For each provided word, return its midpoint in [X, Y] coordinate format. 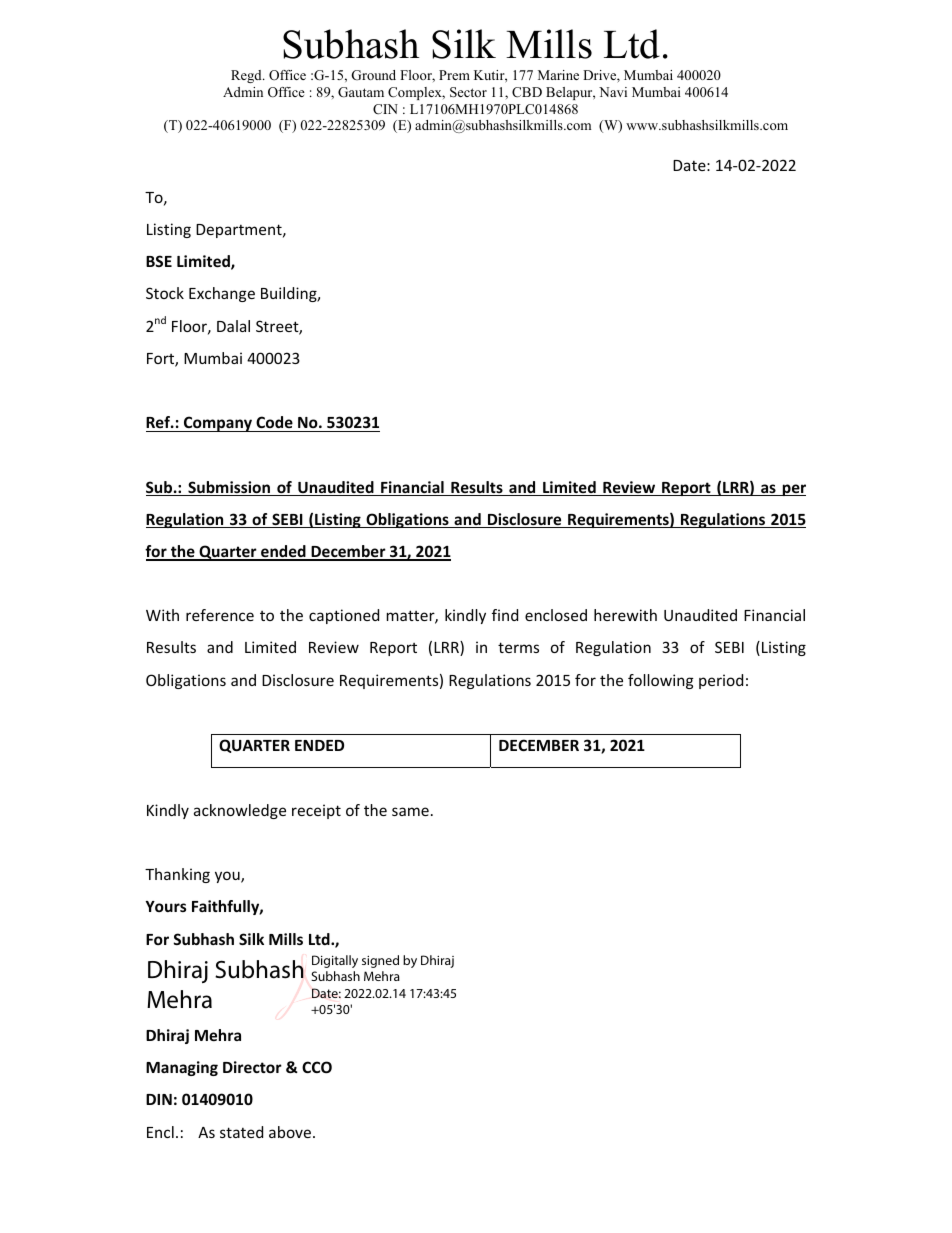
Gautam [361, 92]
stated [241, 1132]
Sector [468, 92]
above [290, 1132]
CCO [317, 1067]
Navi [613, 92]
